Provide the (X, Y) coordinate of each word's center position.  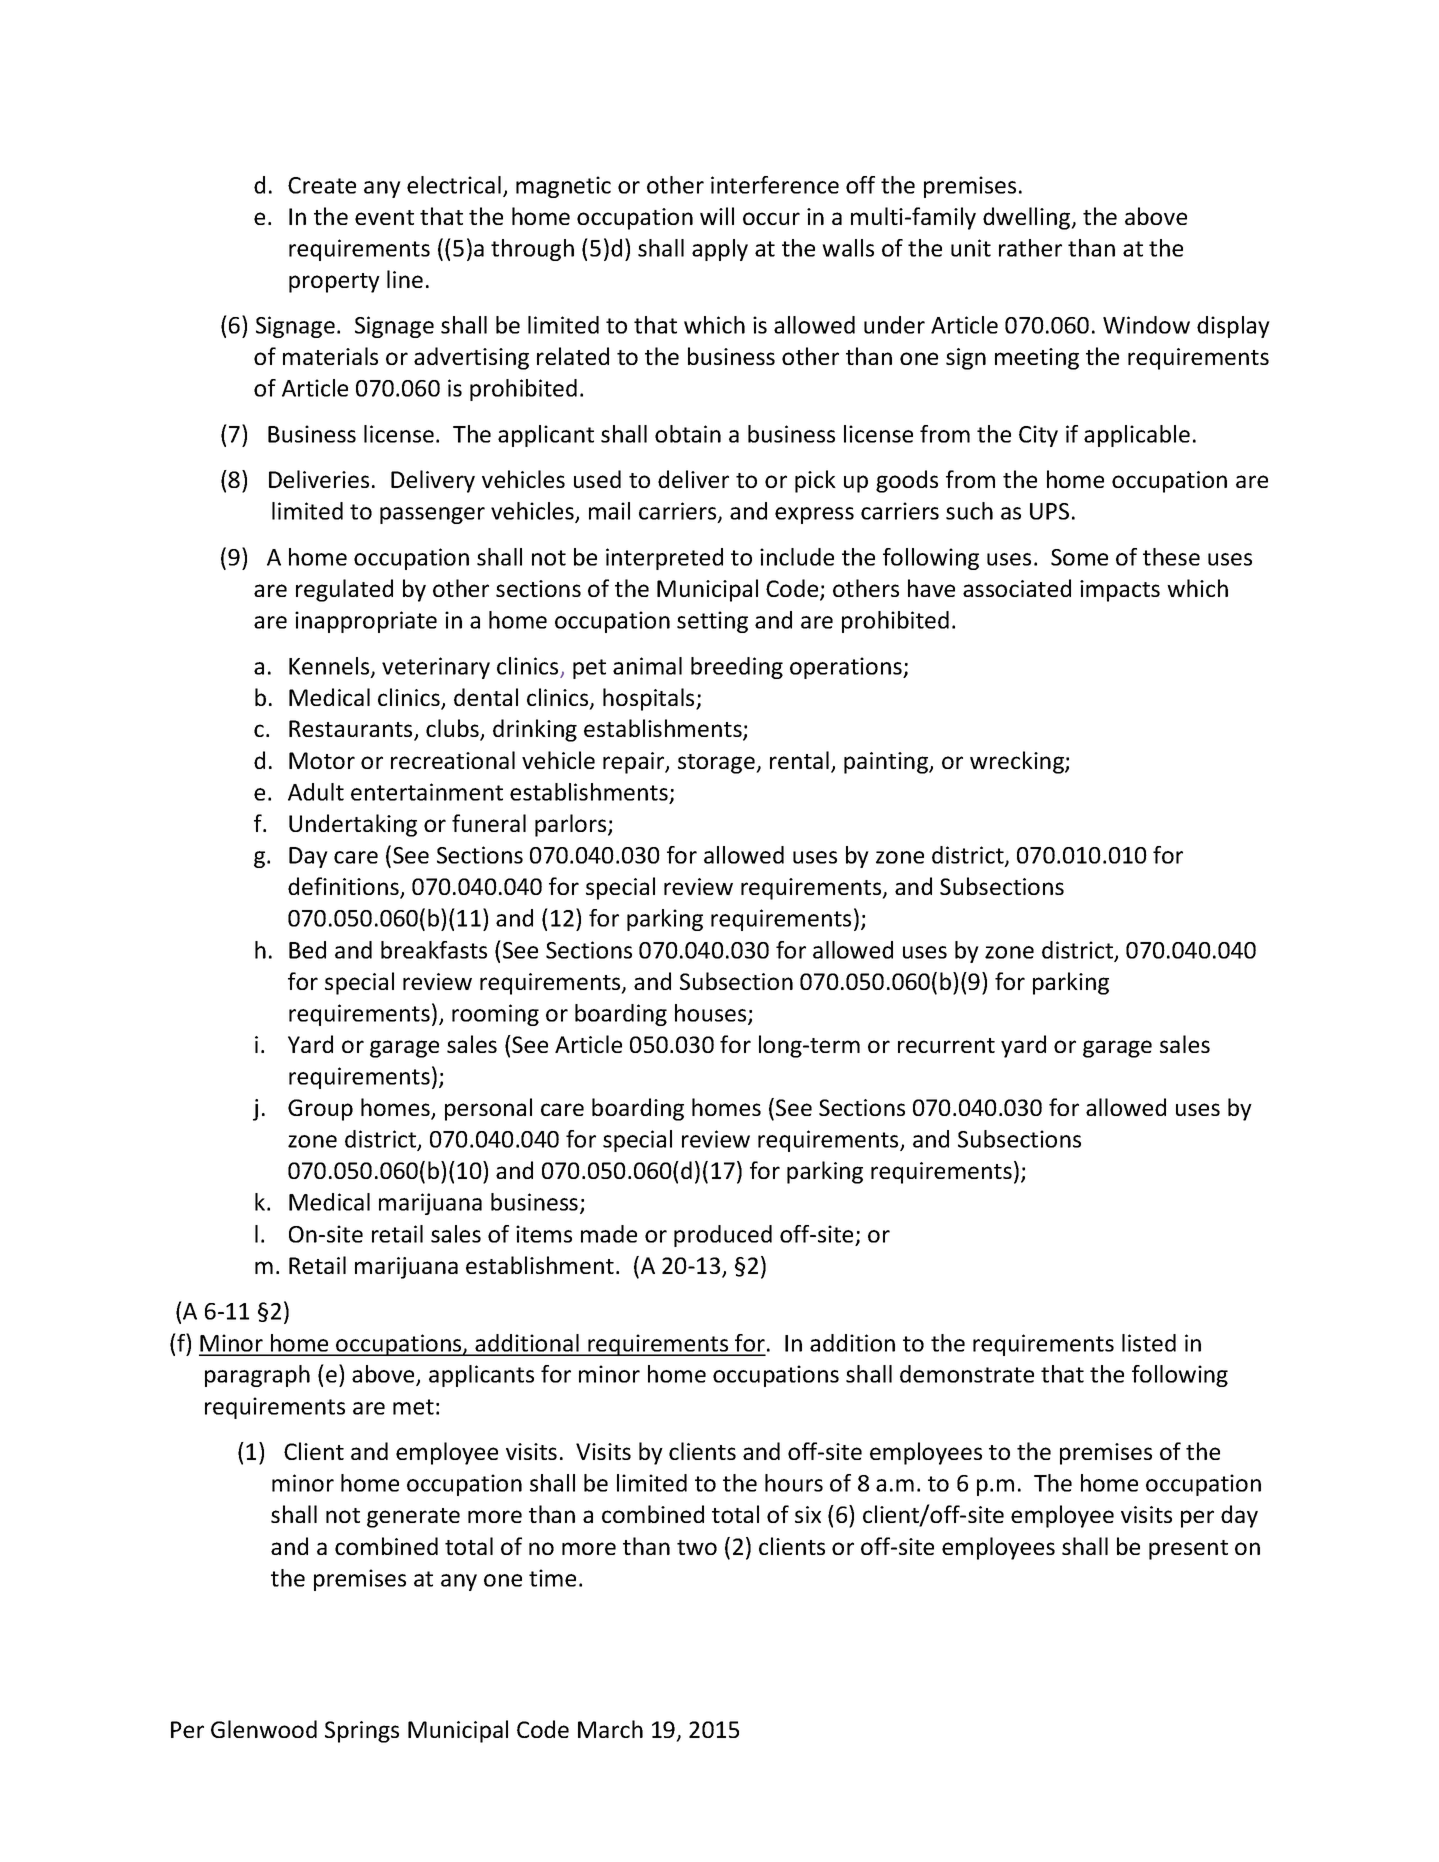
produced (723, 1236)
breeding (737, 668)
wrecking (1018, 762)
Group (320, 1110)
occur (771, 218)
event (384, 217)
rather (1030, 248)
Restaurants (352, 730)
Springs (362, 1732)
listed (1149, 1343)
